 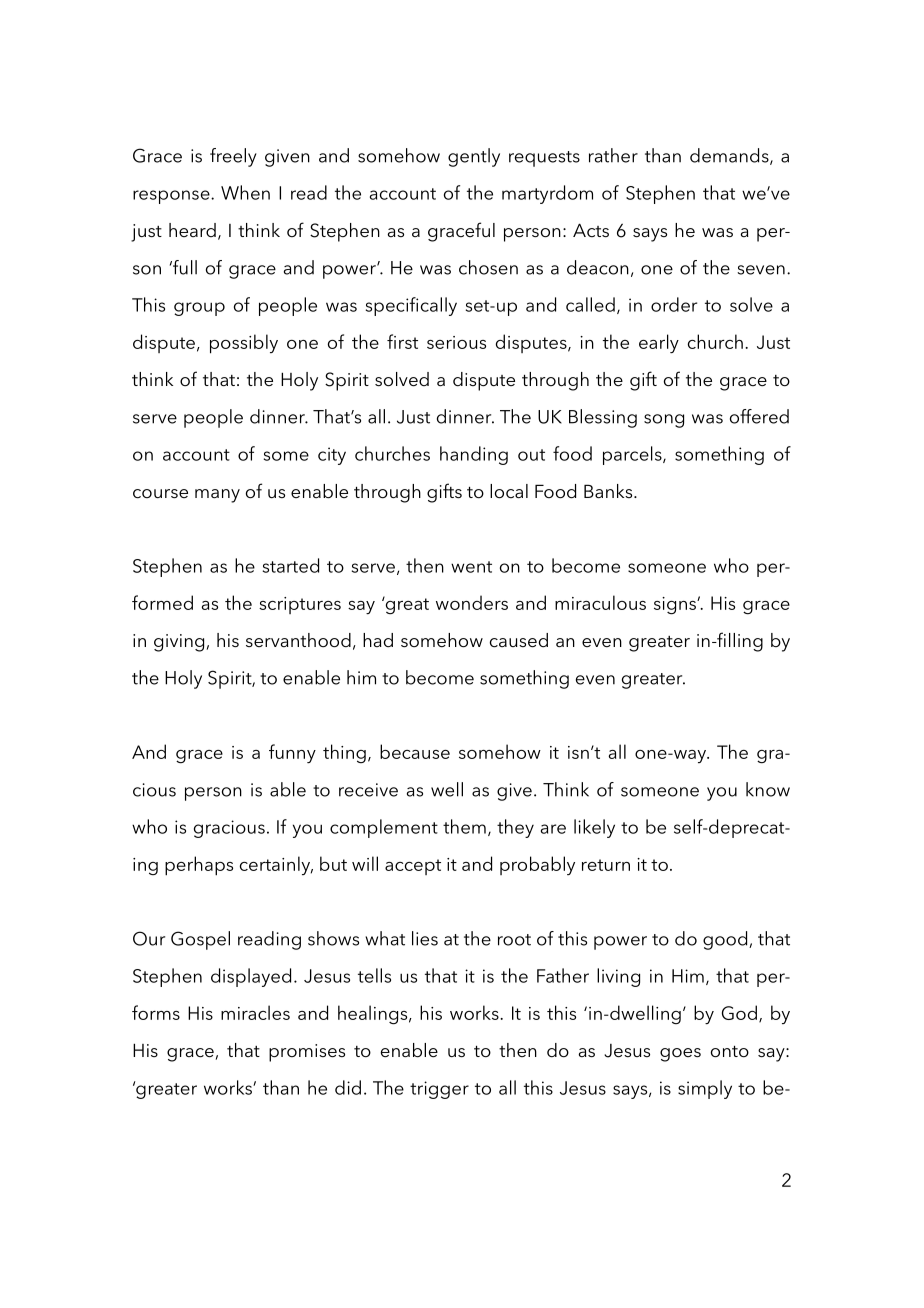 I want to click on gently, so click(x=474, y=157).
